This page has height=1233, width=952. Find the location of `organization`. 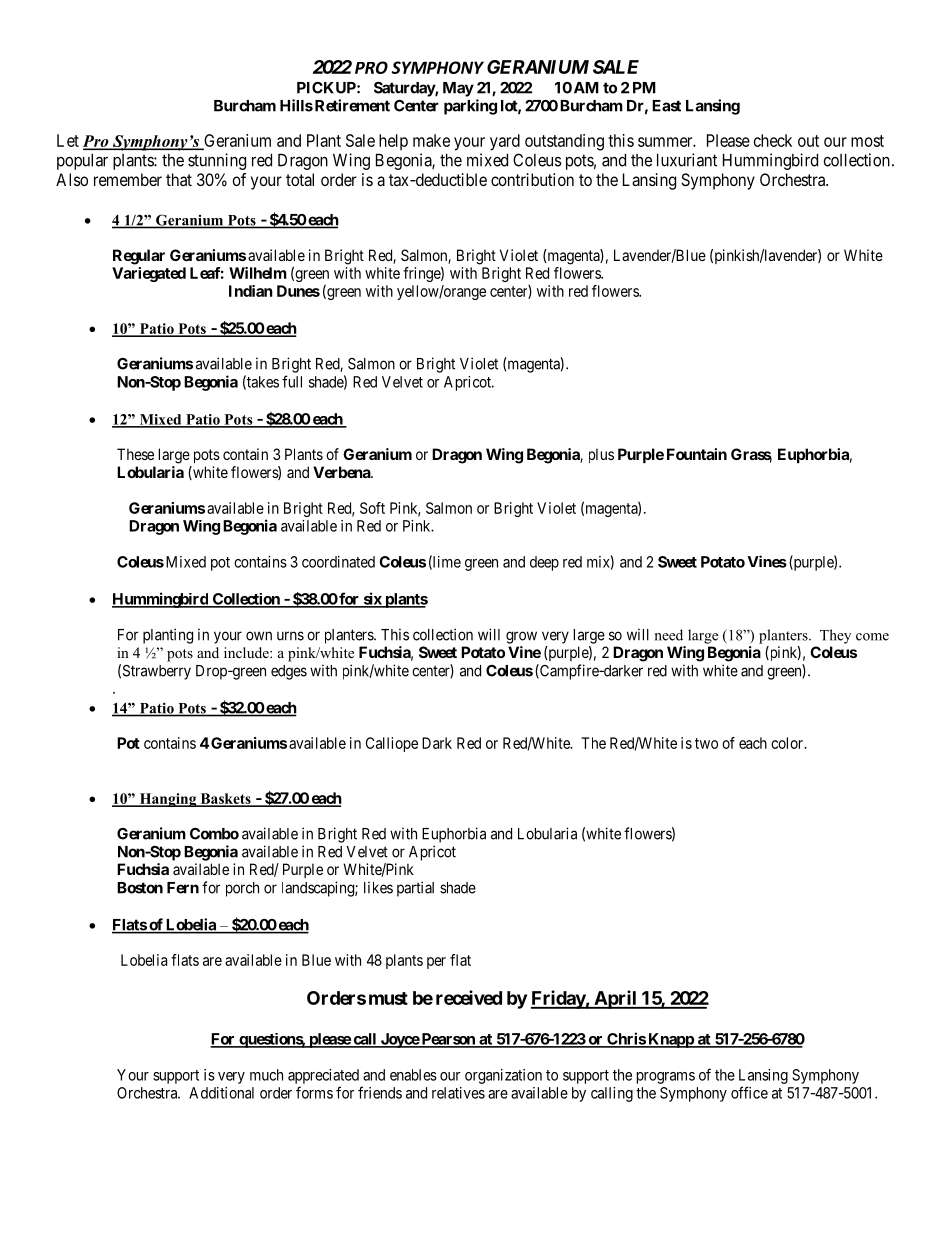

organization is located at coordinates (503, 1076).
